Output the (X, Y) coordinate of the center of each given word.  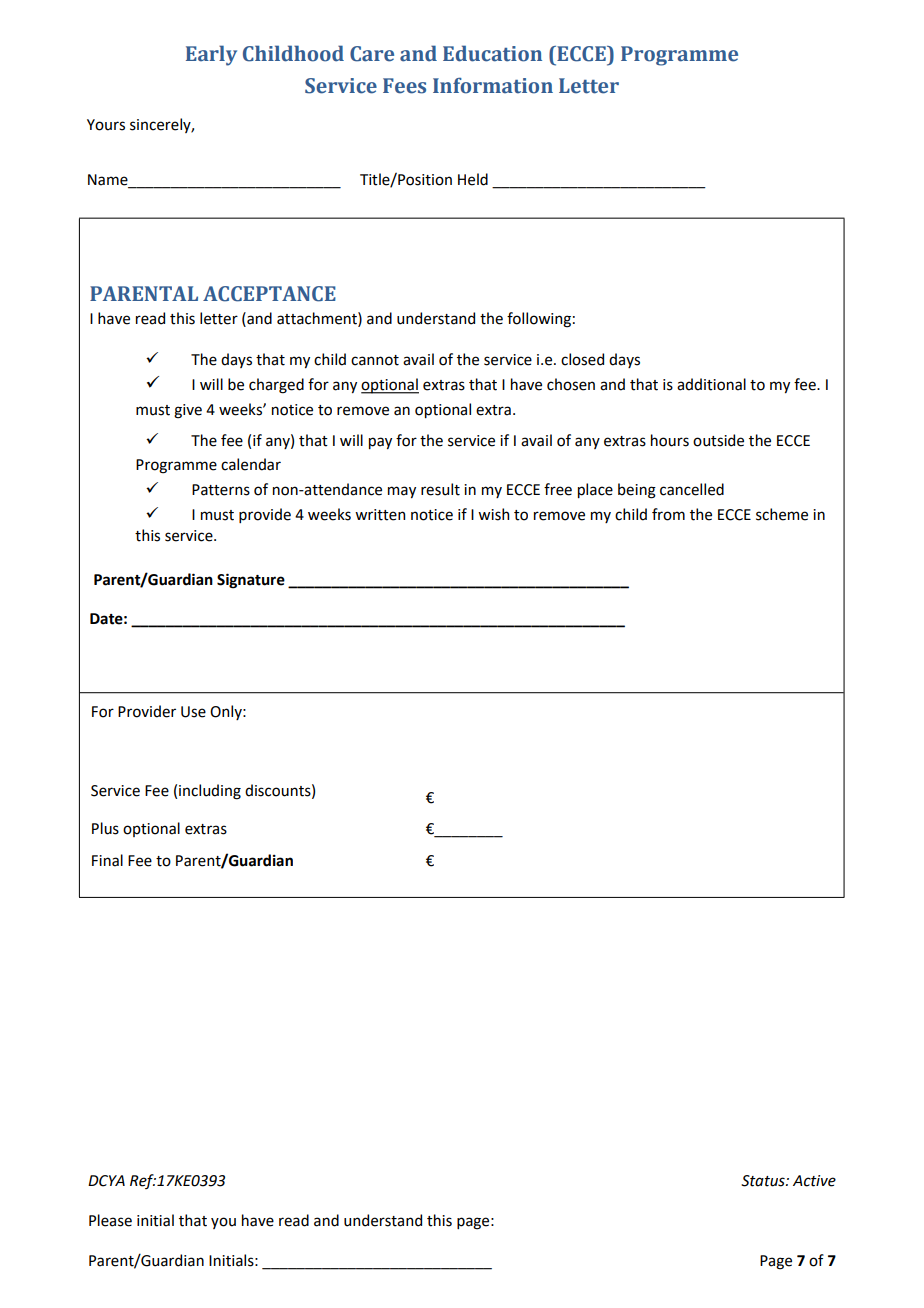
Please (110, 1220)
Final (107, 860)
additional (711, 384)
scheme (782, 514)
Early (211, 55)
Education (492, 53)
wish (493, 514)
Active (814, 1181)
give (188, 411)
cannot (375, 360)
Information (493, 85)
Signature (251, 581)
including (210, 792)
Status (764, 1181)
